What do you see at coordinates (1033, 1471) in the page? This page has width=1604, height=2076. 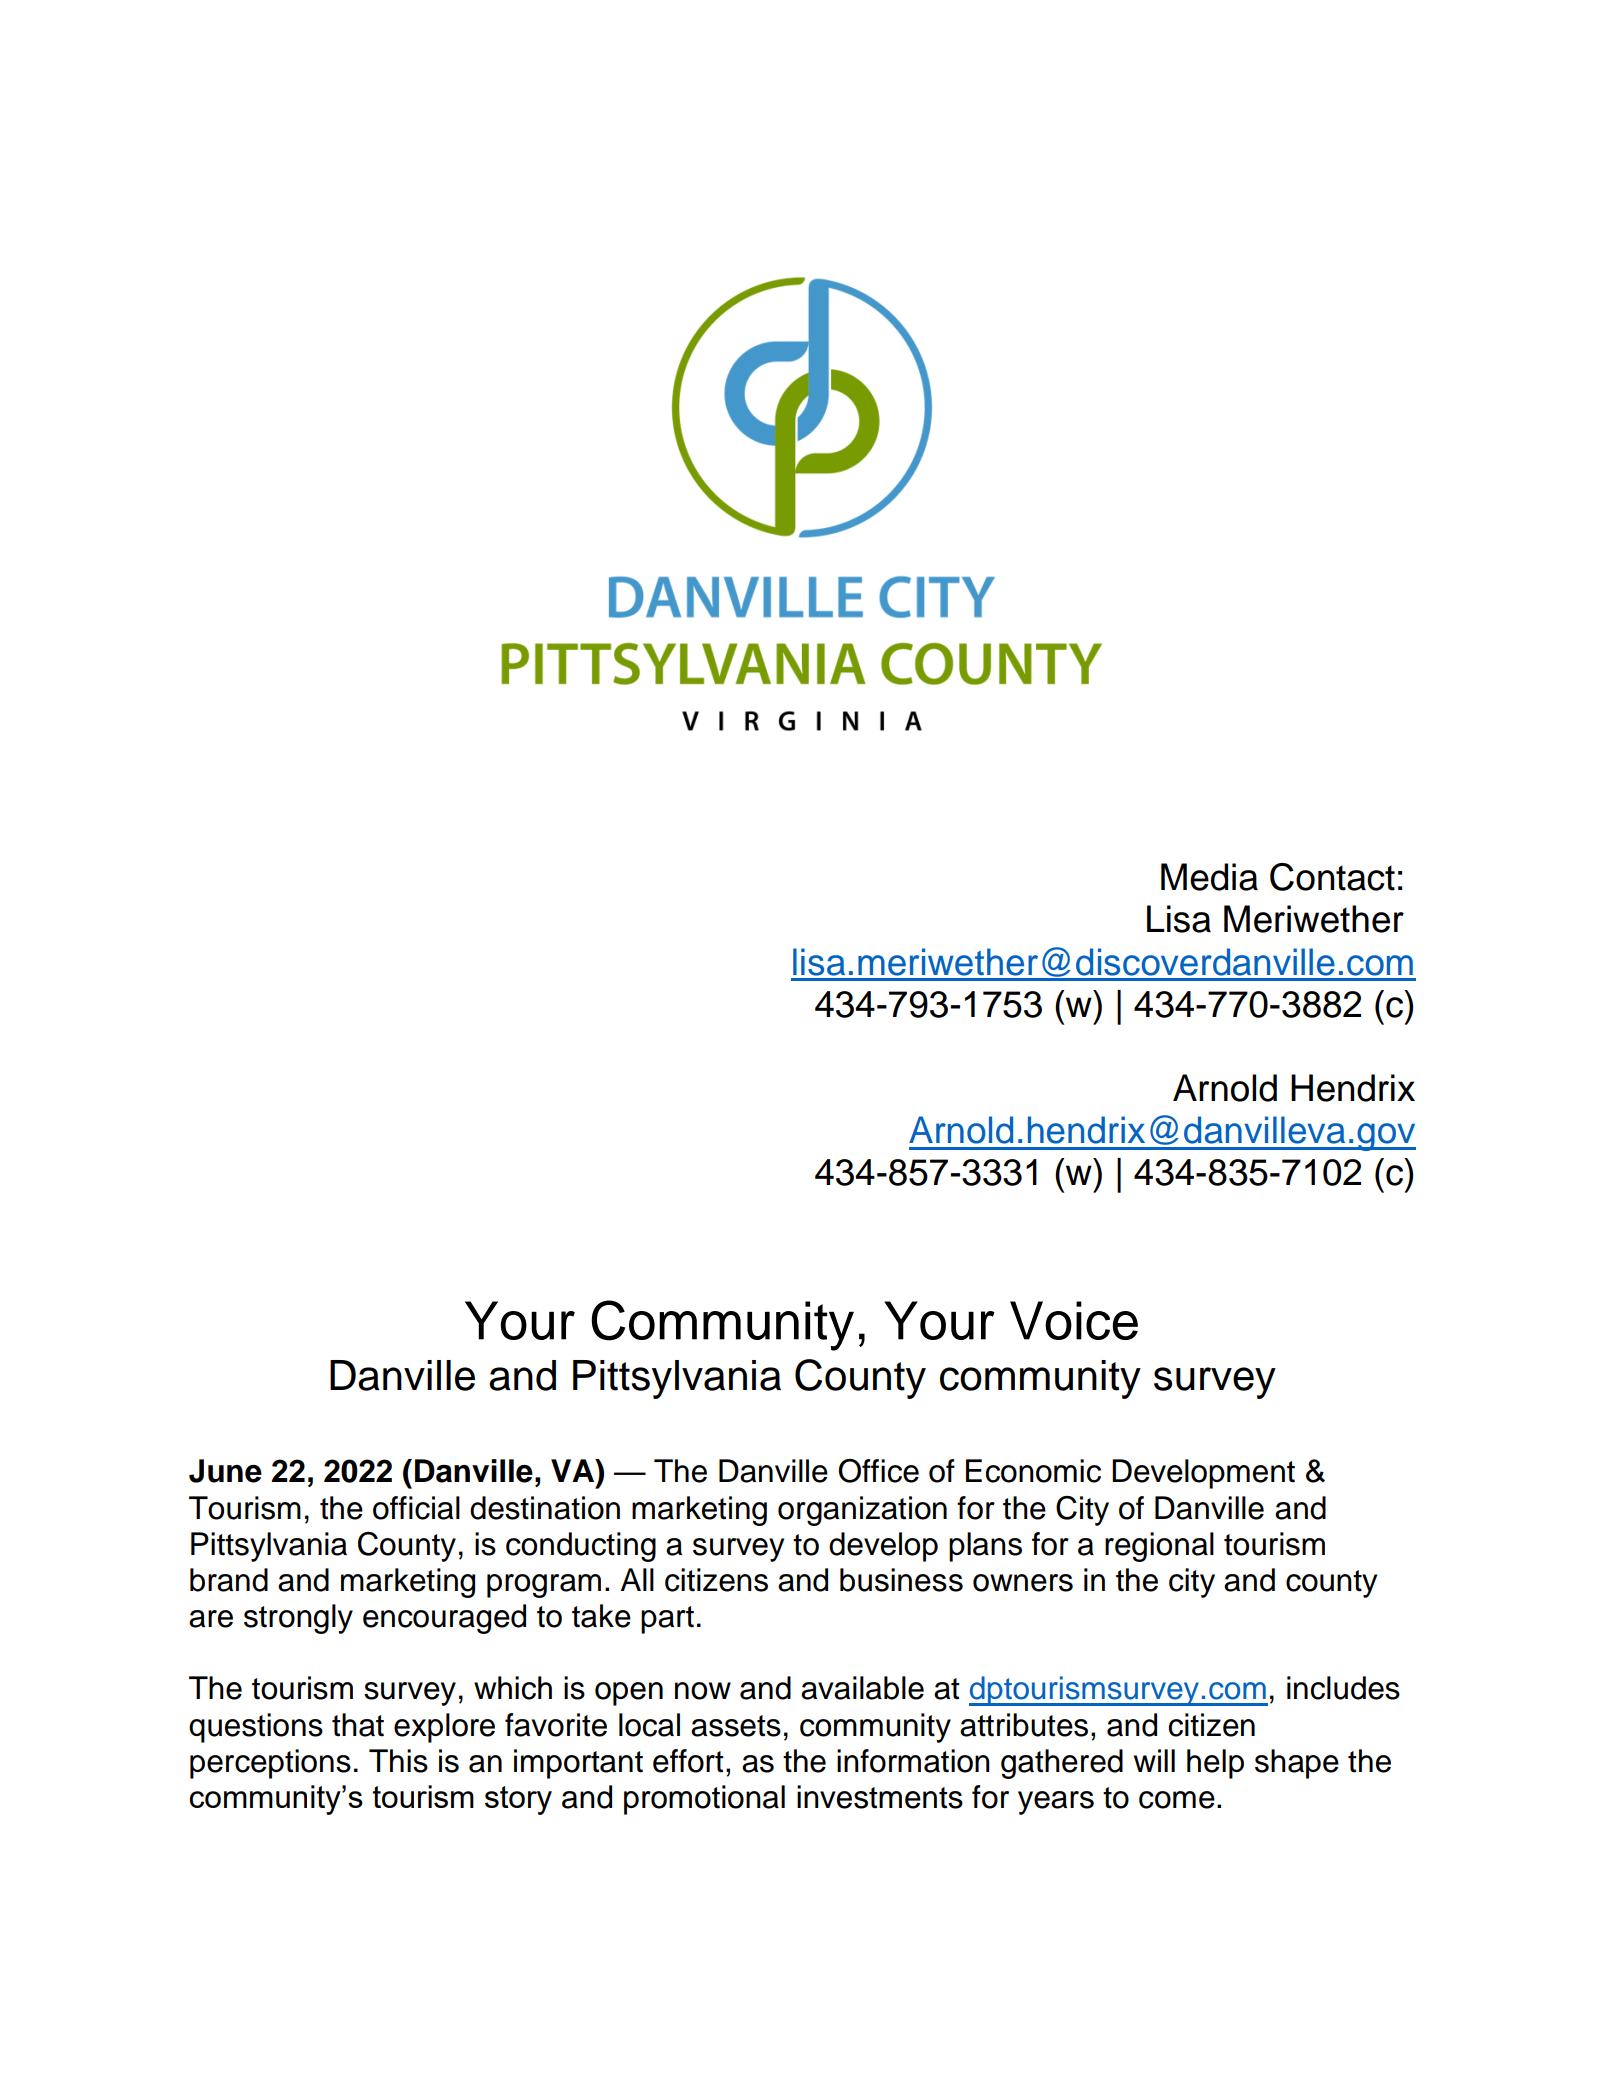 I see `Economic` at bounding box center [1033, 1471].
